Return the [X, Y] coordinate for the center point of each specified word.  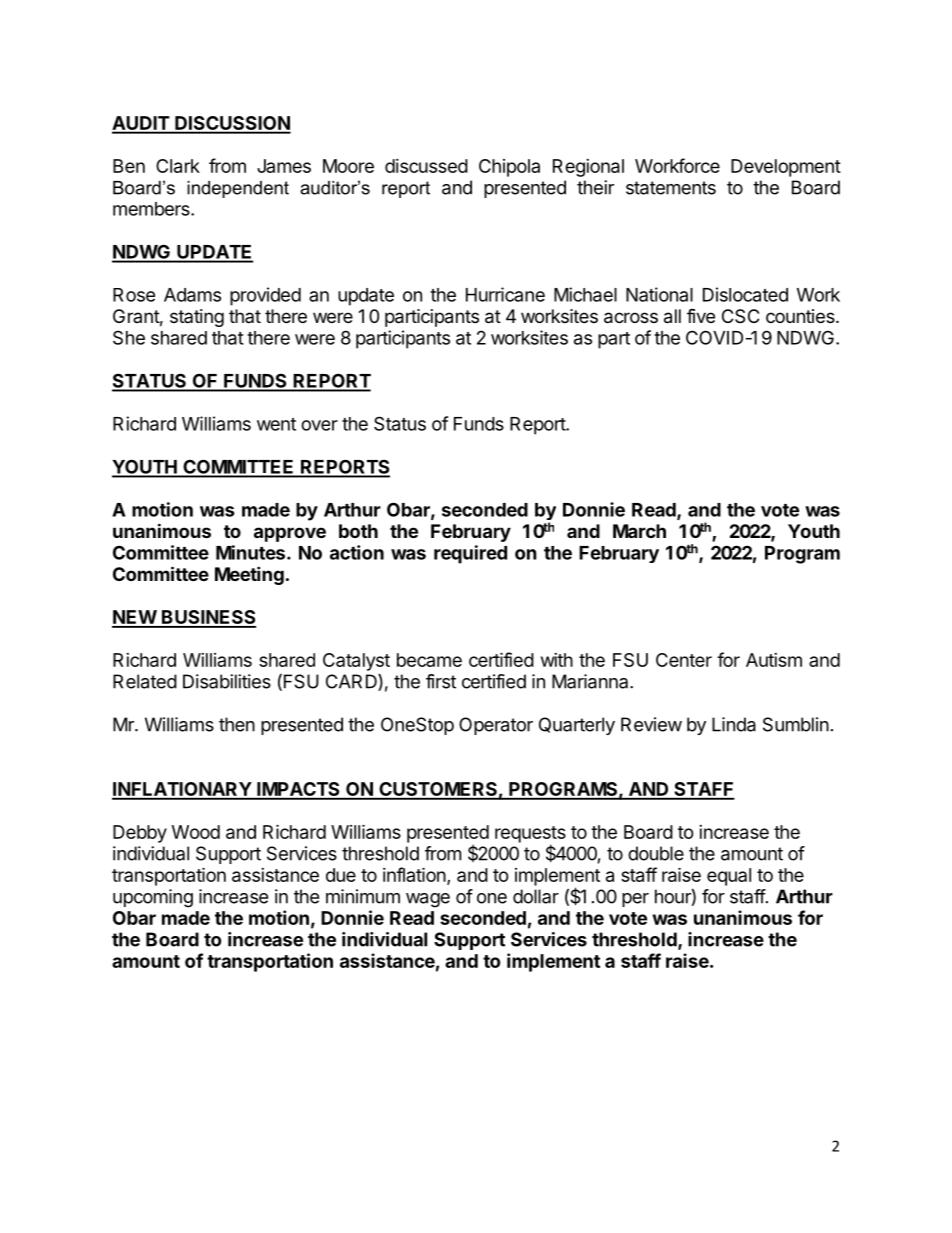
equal [729, 877]
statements [671, 188]
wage [428, 900]
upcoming [153, 898]
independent [238, 189]
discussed [426, 166]
